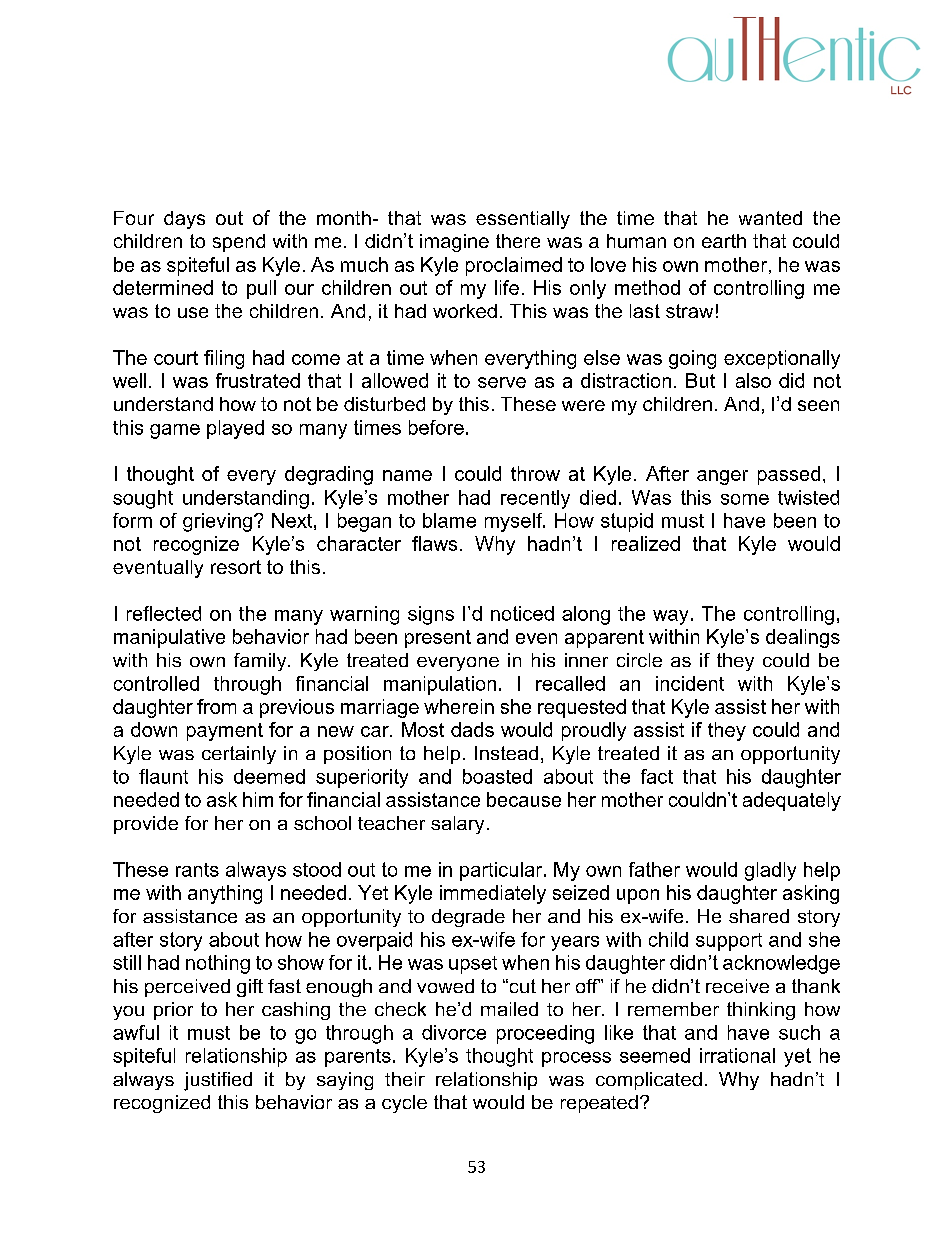 The height and width of the screenshot is (1233, 952). Describe the element at coordinates (143, 499) in the screenshot. I see `sought` at that location.
